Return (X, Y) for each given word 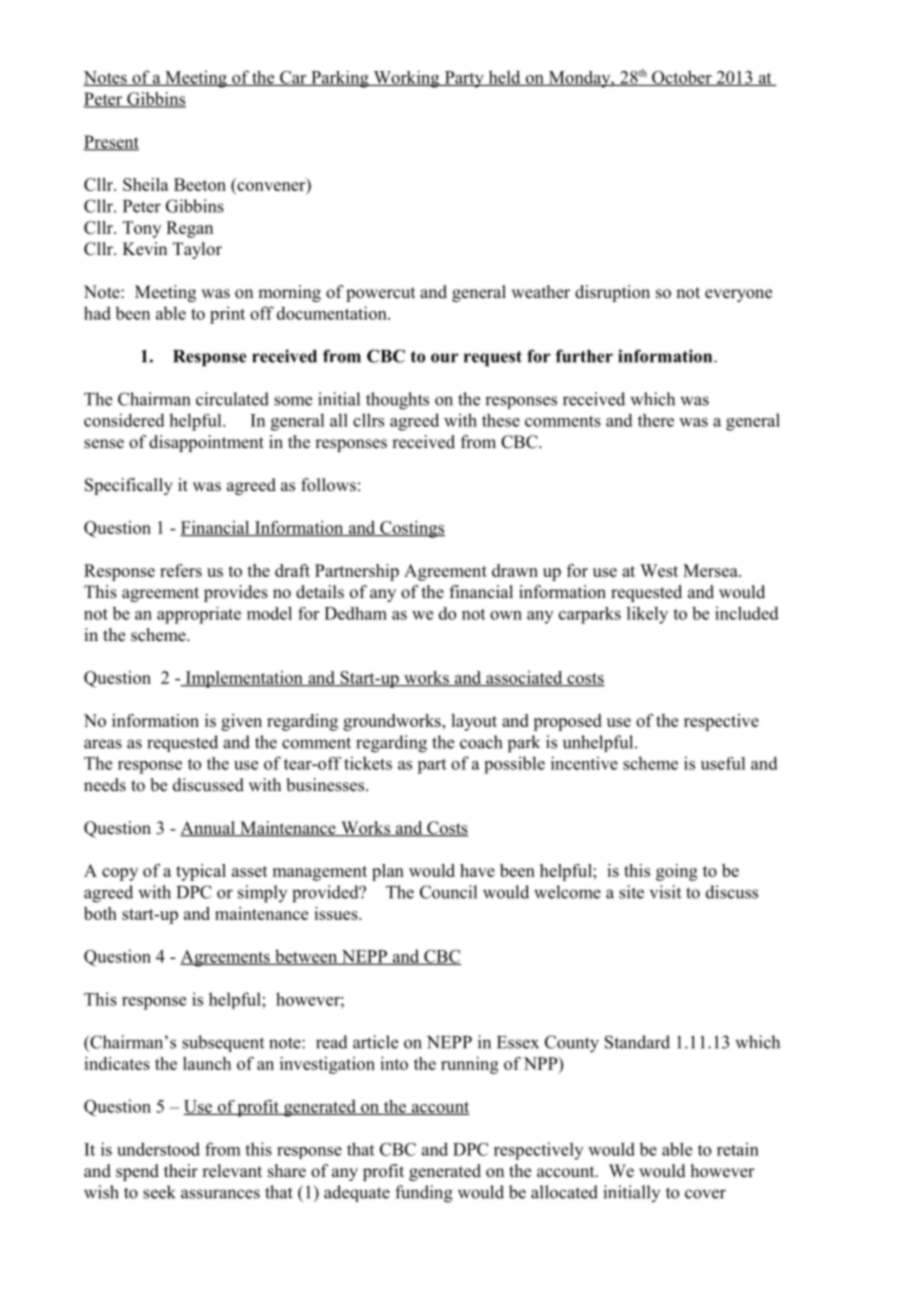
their (181, 1171)
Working (406, 79)
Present (111, 143)
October (682, 78)
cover (705, 1194)
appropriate (199, 615)
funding (424, 1194)
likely (647, 615)
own (506, 615)
